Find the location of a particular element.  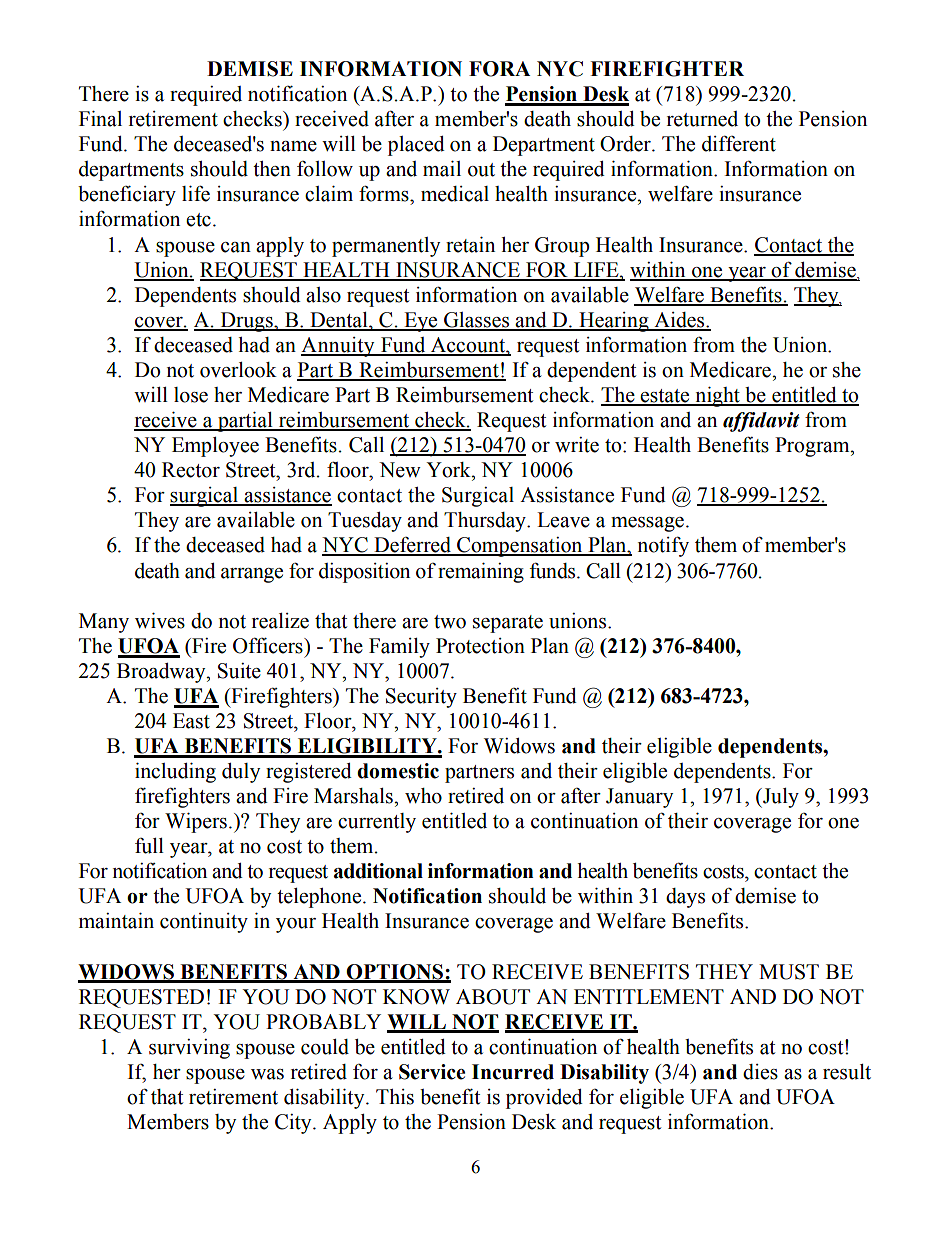

Wipers is located at coordinates (196, 823).
